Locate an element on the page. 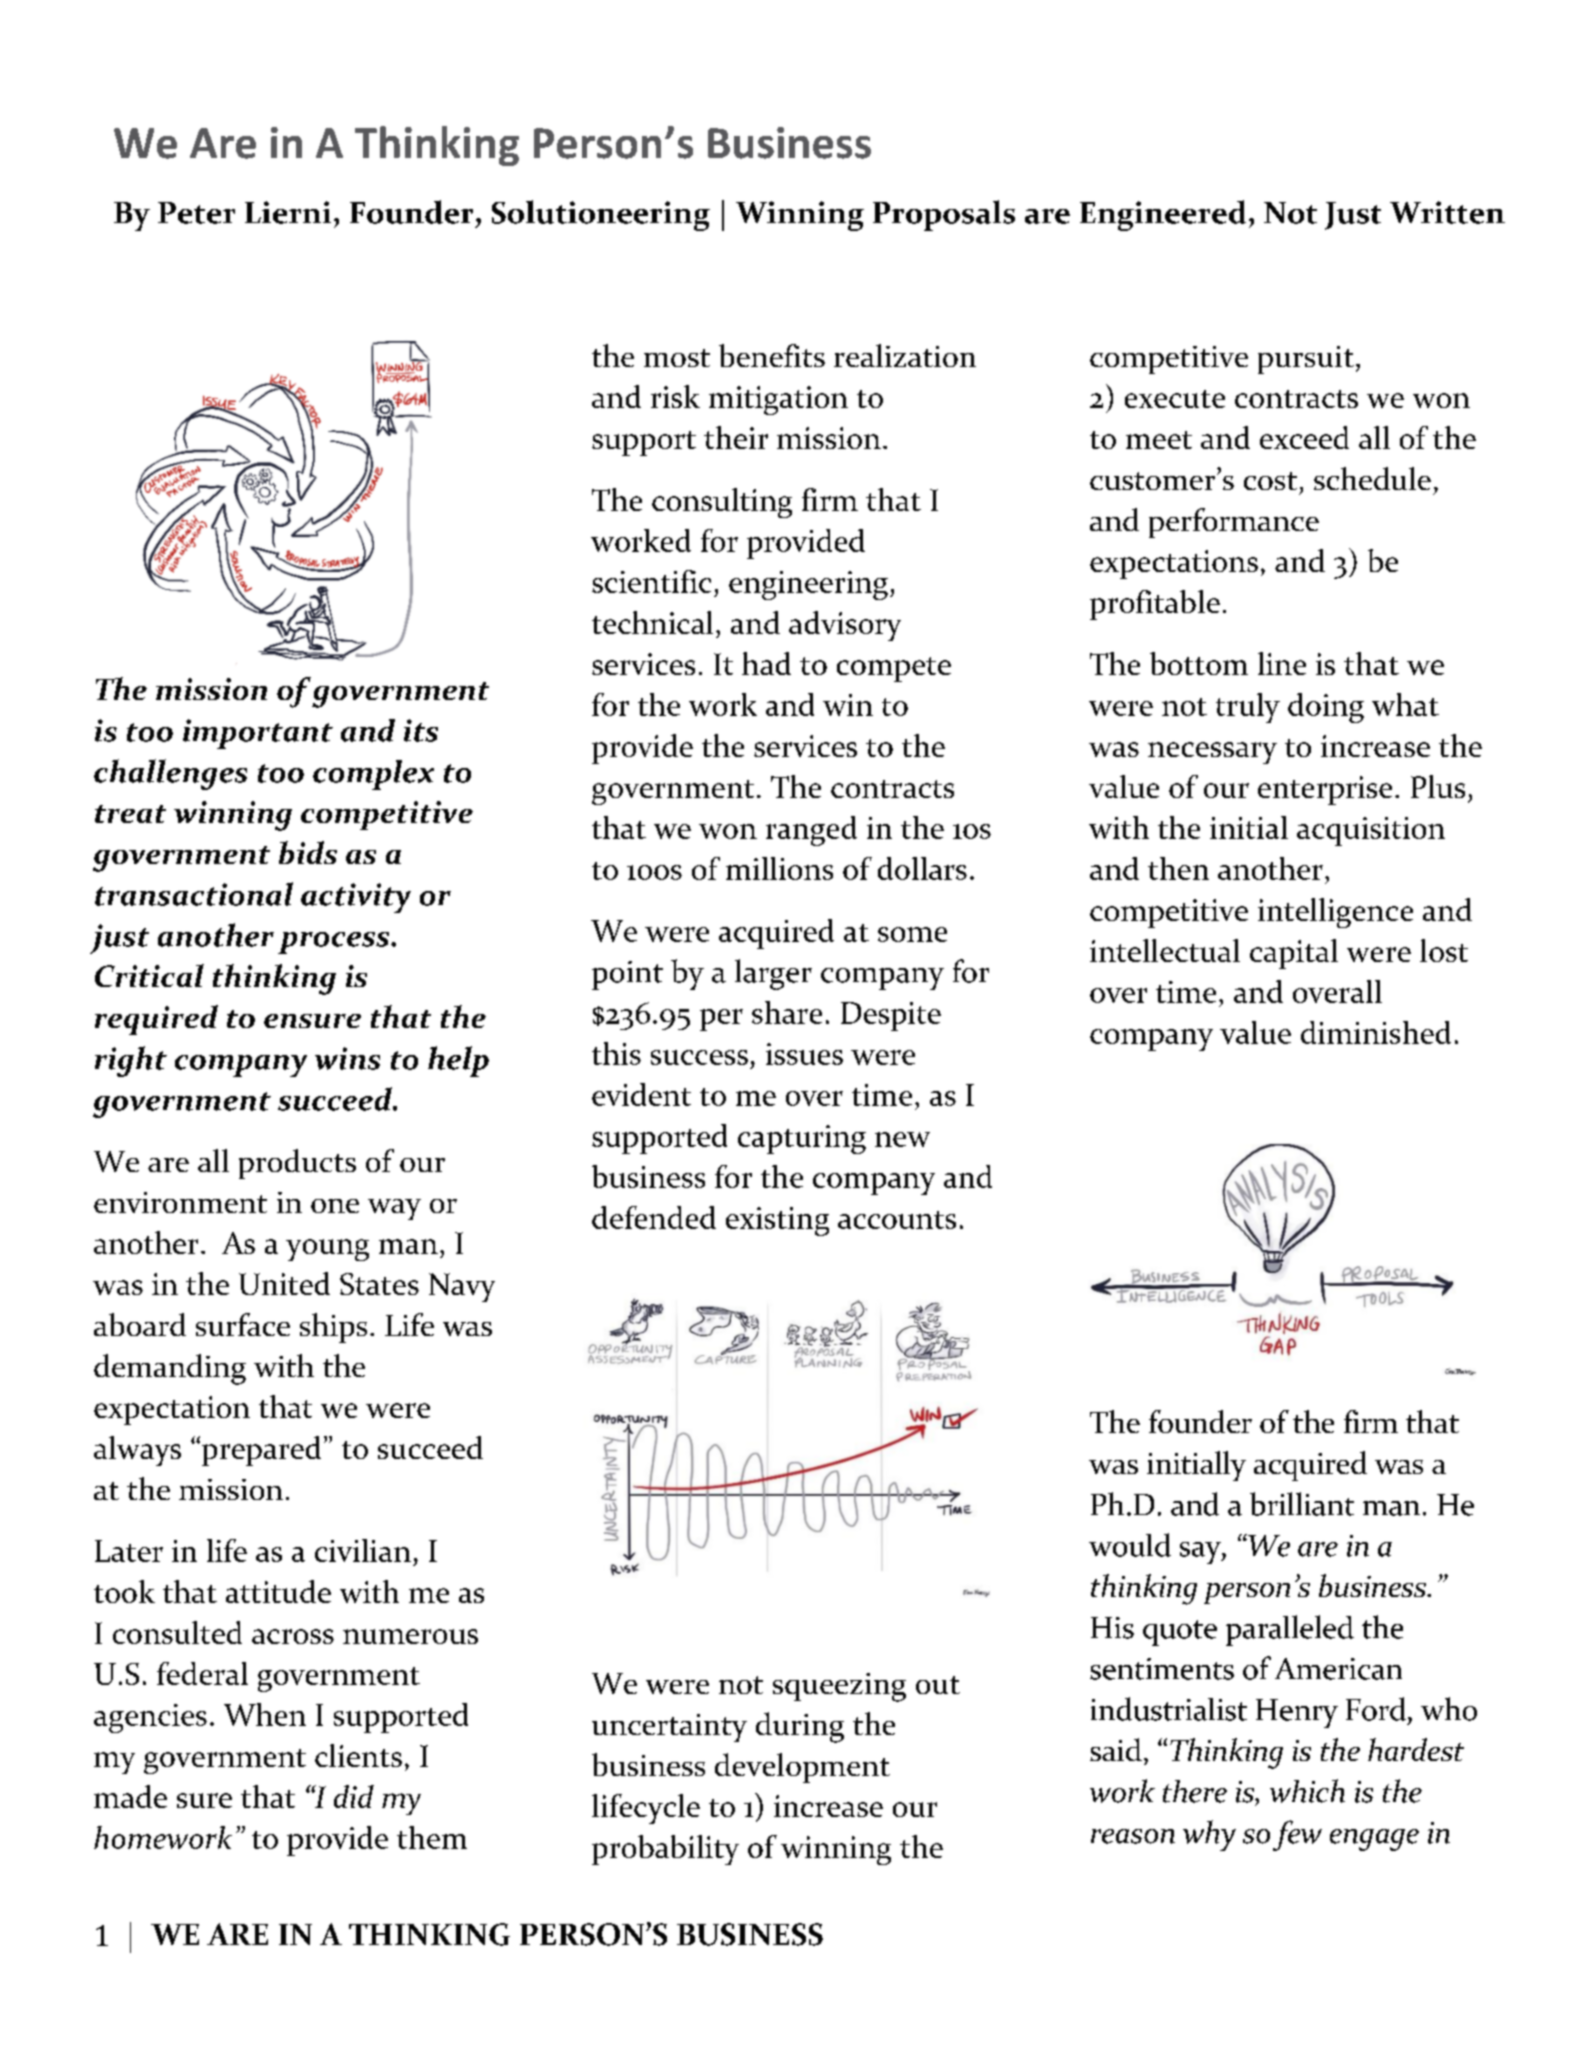  line is located at coordinates (1282, 663).
